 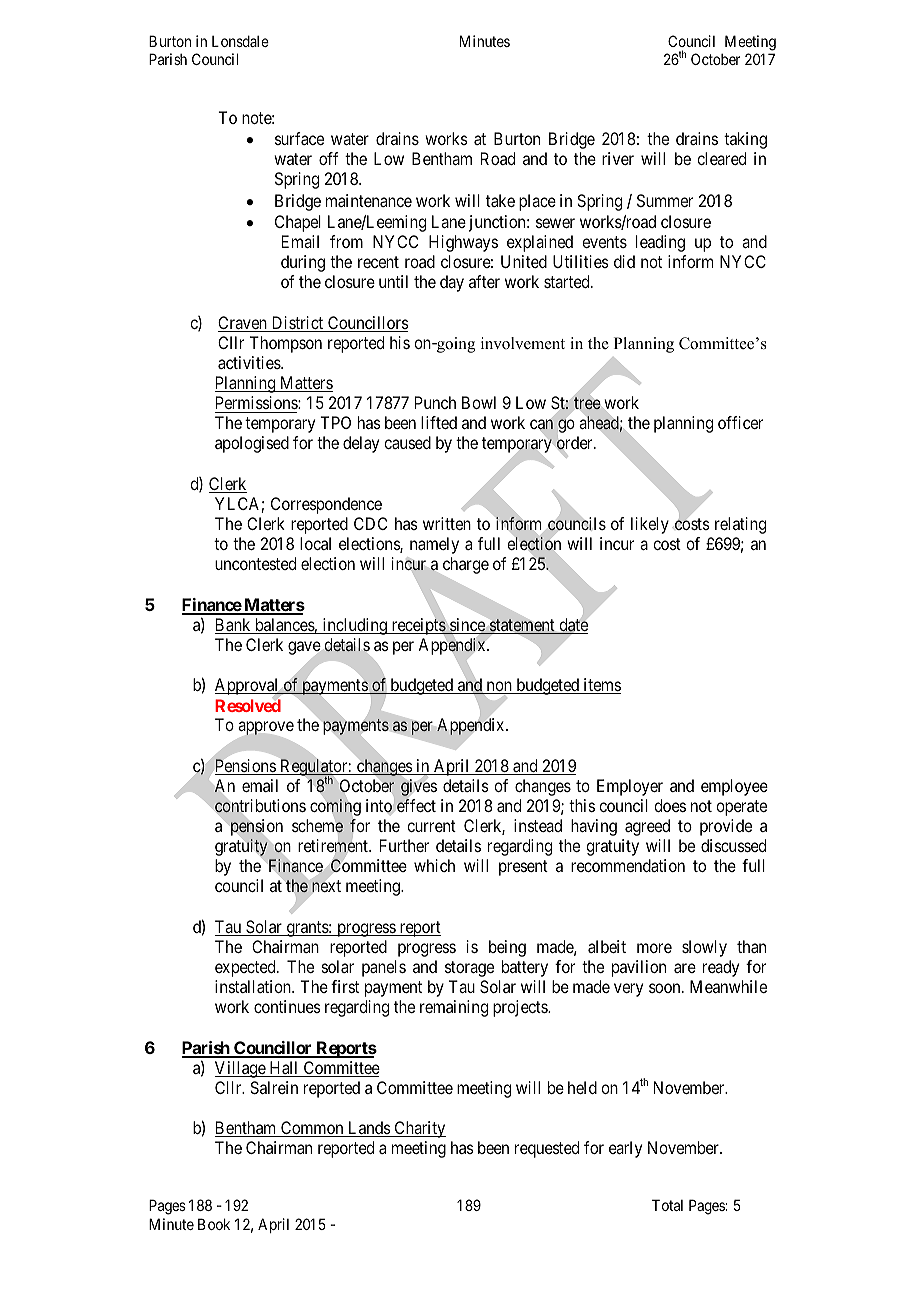 I want to click on Summer, so click(x=665, y=200).
